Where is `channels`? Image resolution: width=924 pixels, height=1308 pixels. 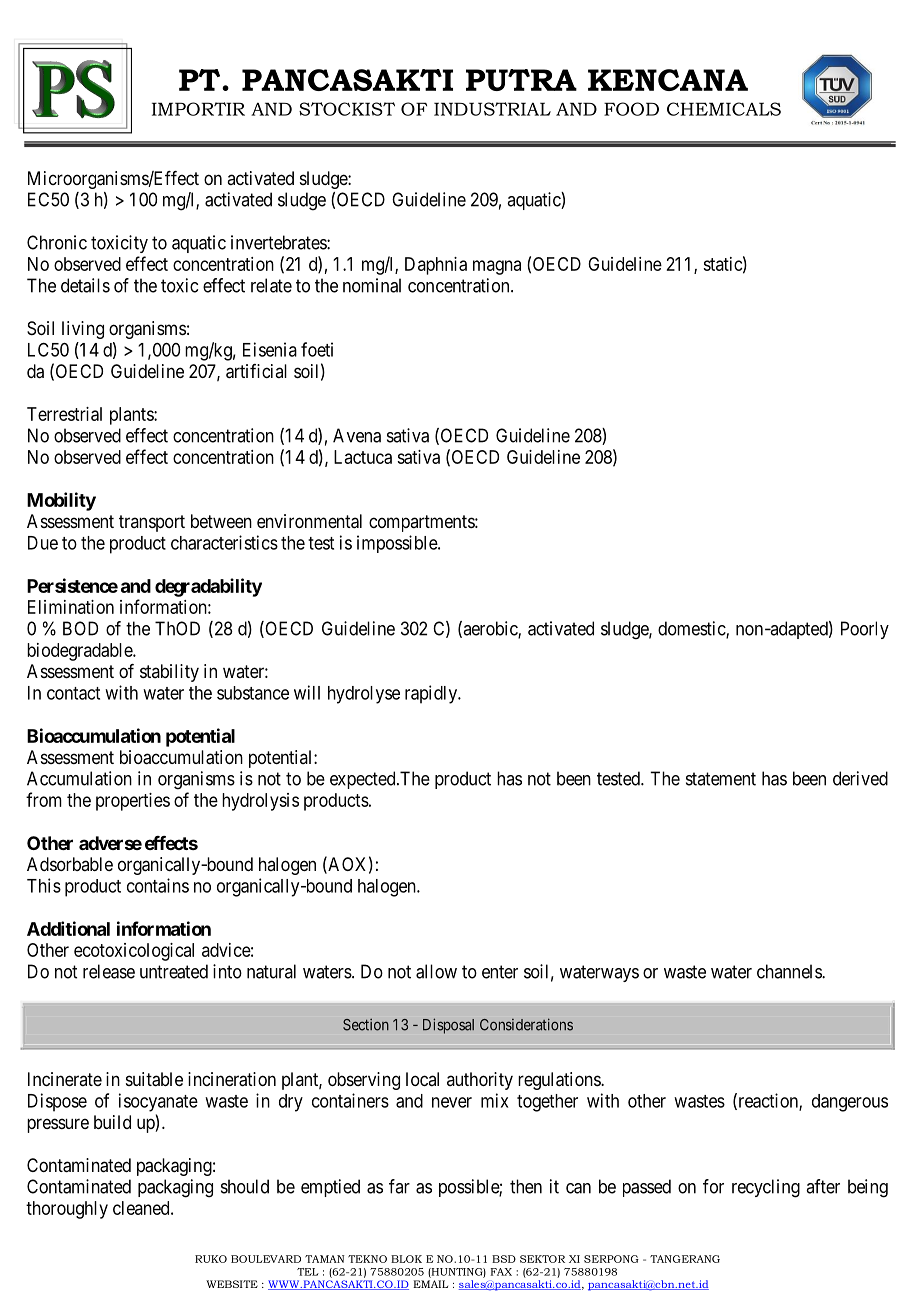
channels is located at coordinates (790, 971).
